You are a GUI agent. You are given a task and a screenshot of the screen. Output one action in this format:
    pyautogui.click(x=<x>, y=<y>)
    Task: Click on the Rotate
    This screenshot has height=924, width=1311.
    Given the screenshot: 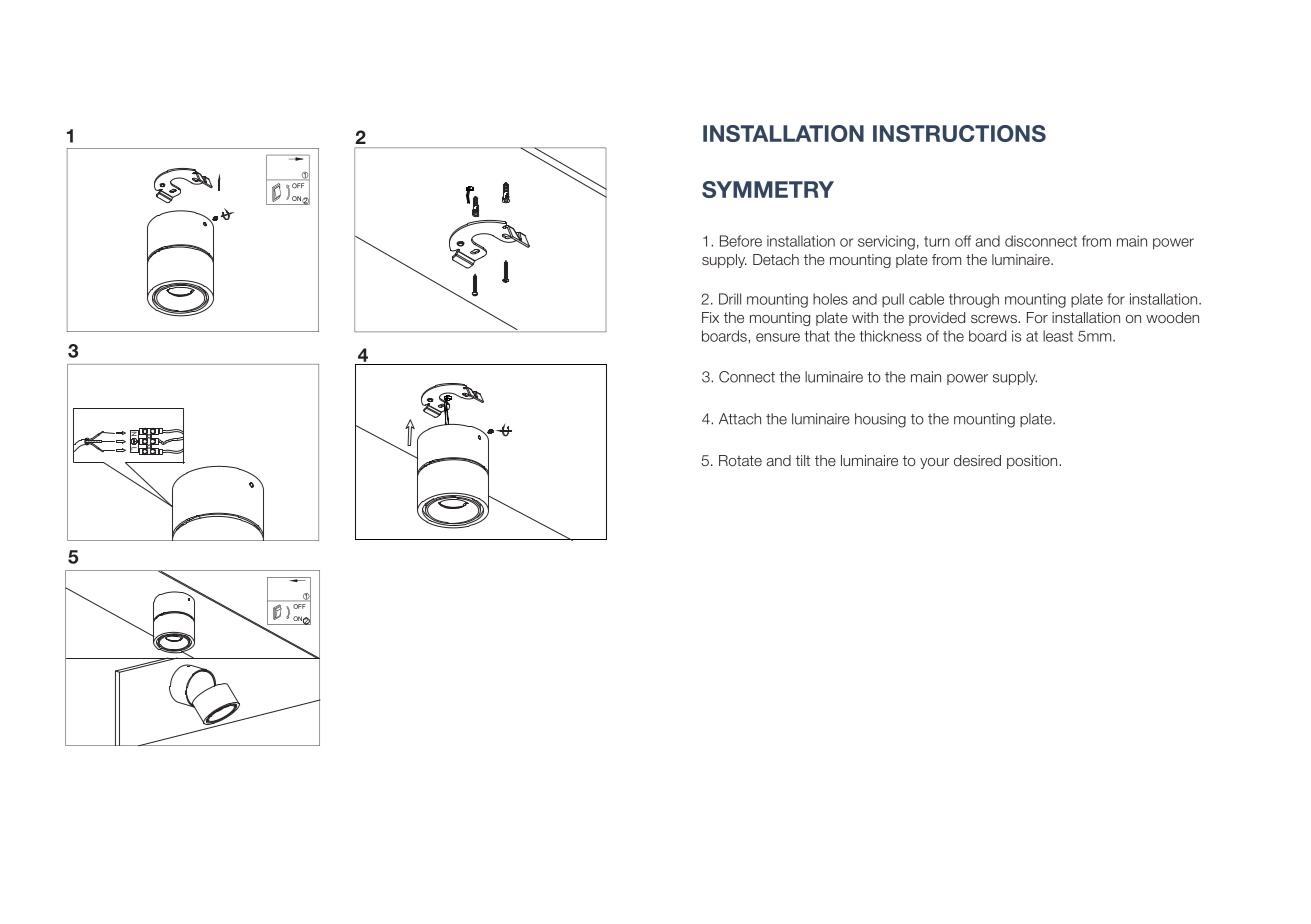 What is the action you would take?
    pyautogui.click(x=740, y=460)
